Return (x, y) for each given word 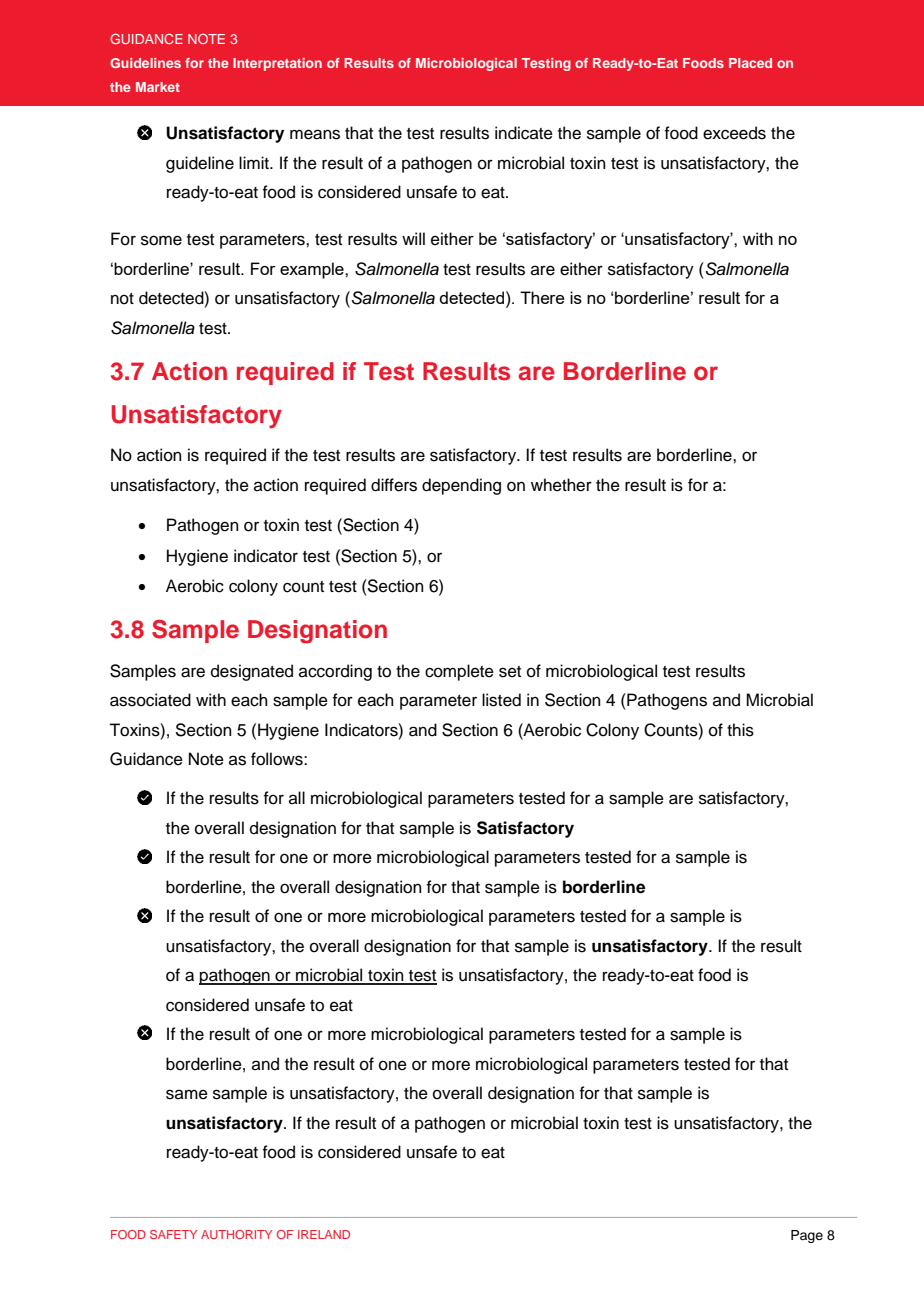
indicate (524, 133)
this (740, 730)
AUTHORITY (236, 1234)
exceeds (734, 133)
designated (252, 672)
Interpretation (277, 64)
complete (459, 672)
